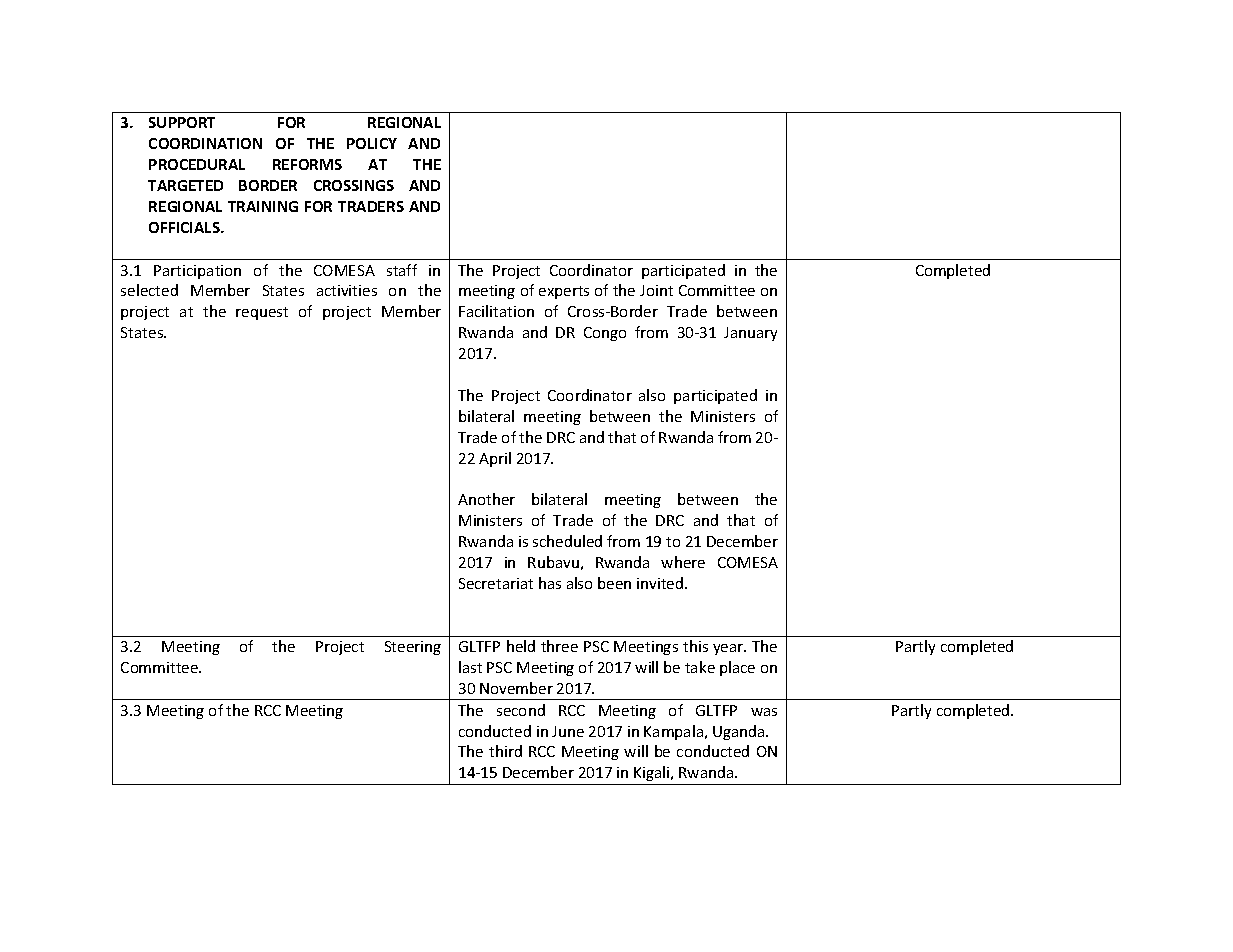 This image has width=1233, height=952. I want to click on January, so click(750, 334).
